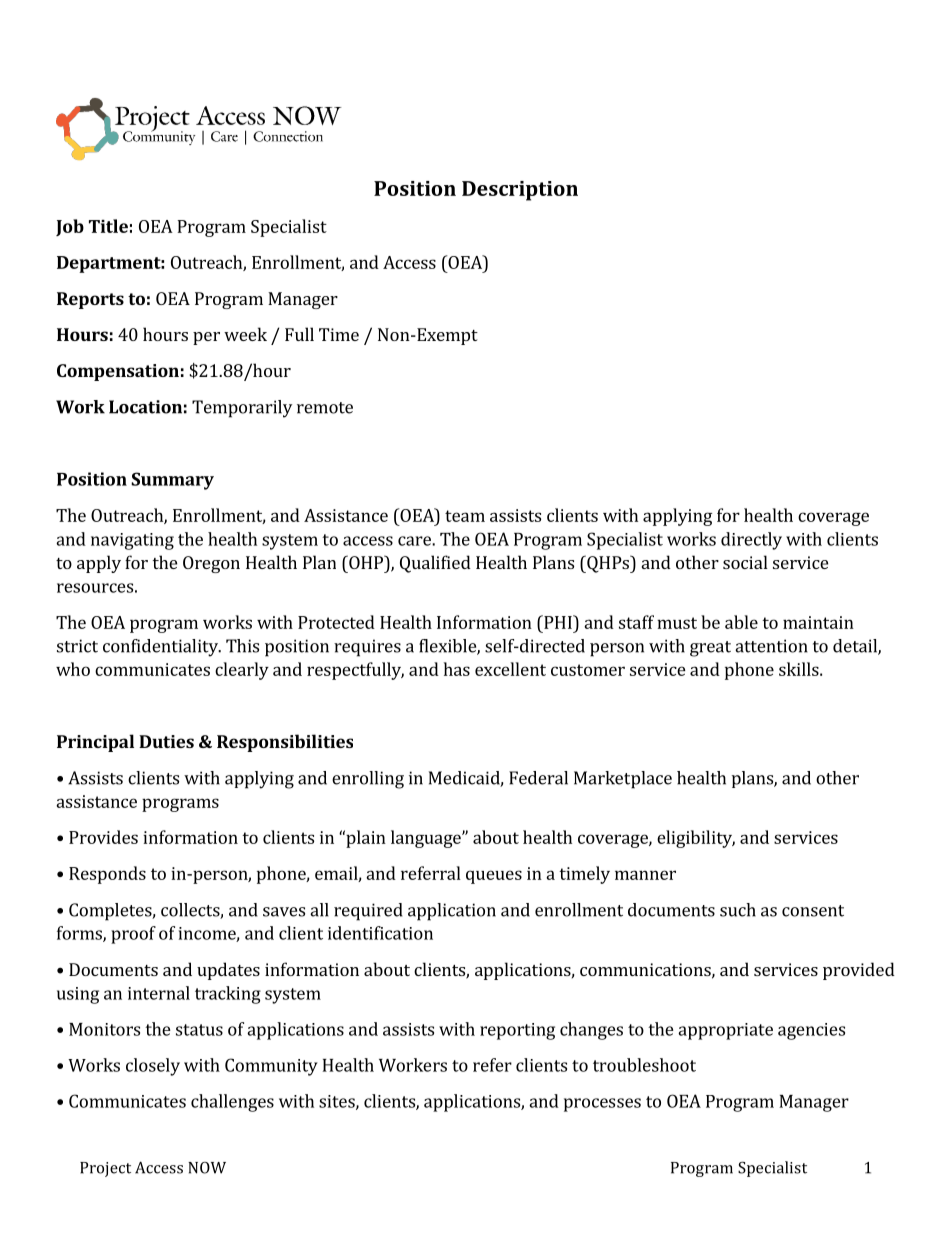 This image has width=952, height=1233. Describe the element at coordinates (738, 910) in the image. I see `such` at that location.
